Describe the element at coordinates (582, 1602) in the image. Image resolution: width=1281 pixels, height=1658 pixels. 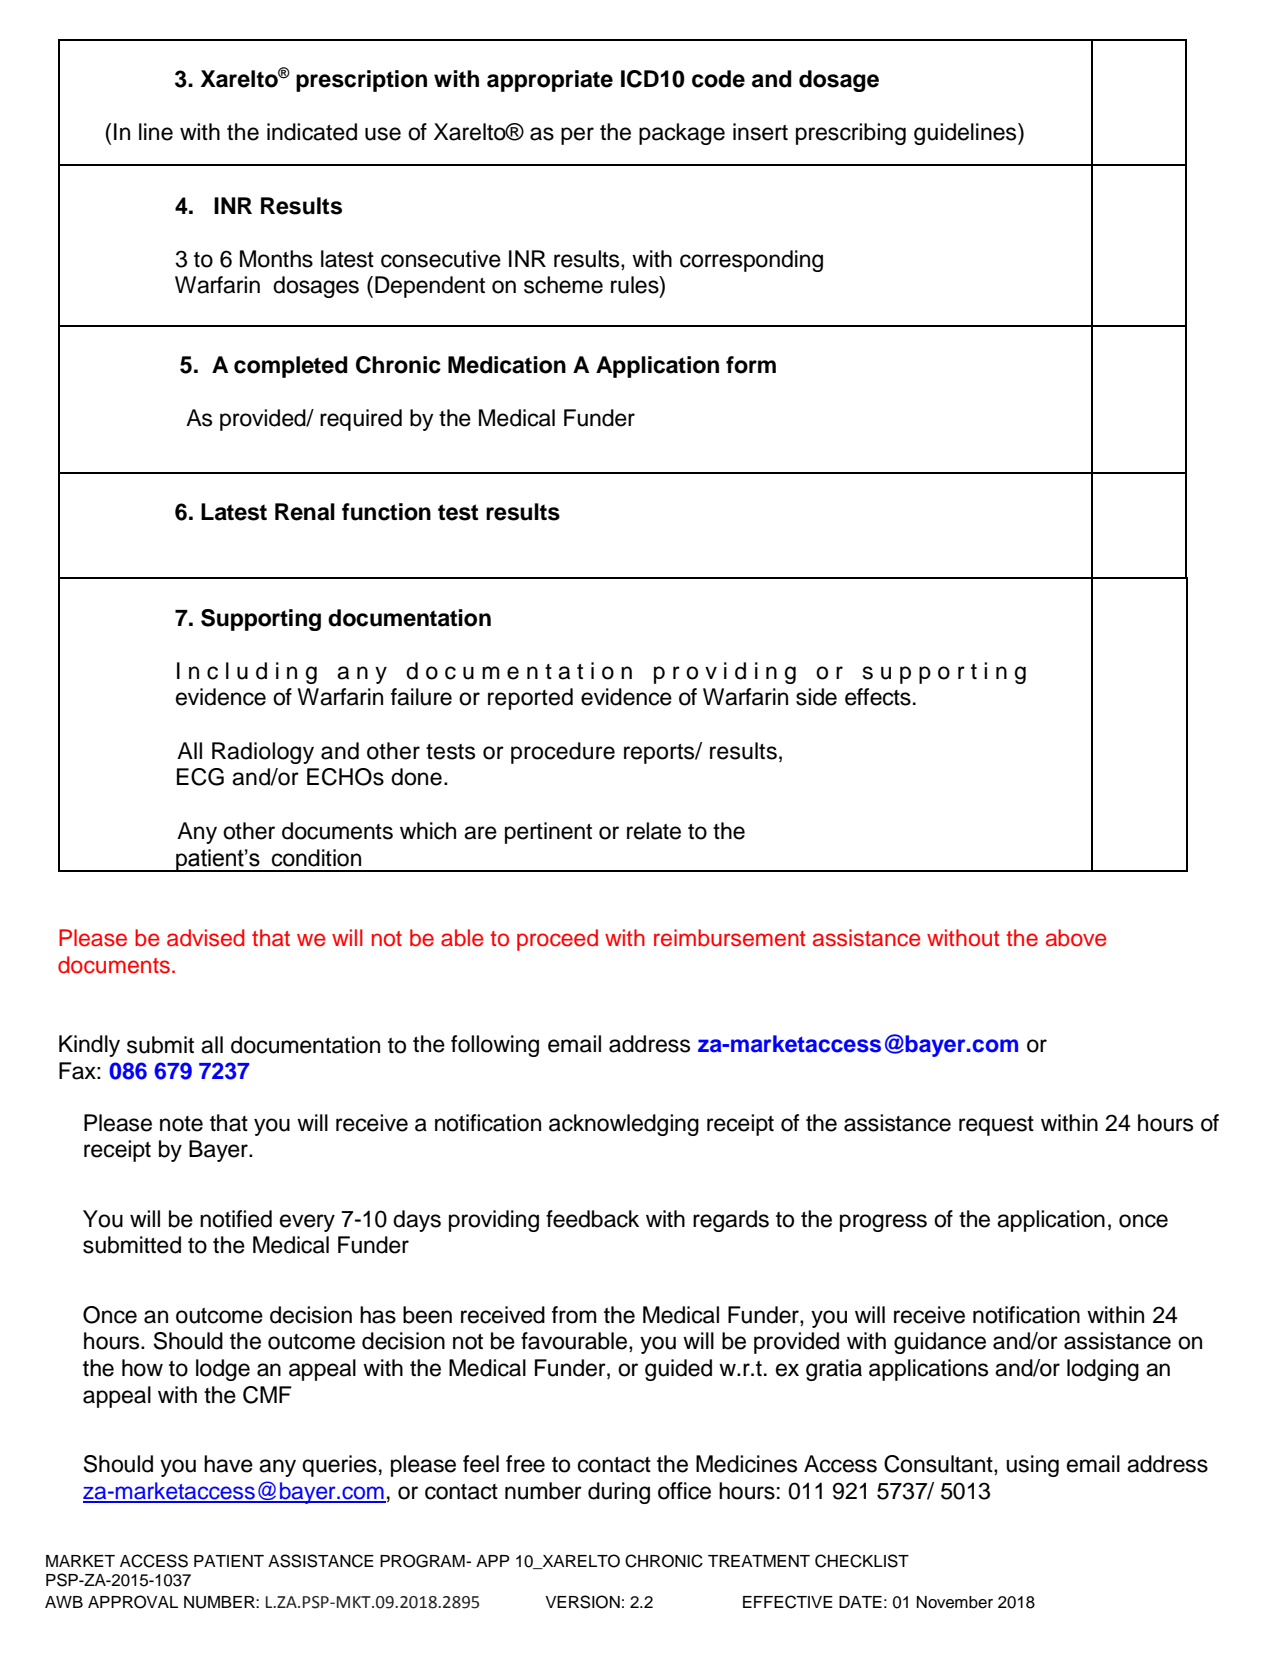
I see `VERSION` at that location.
